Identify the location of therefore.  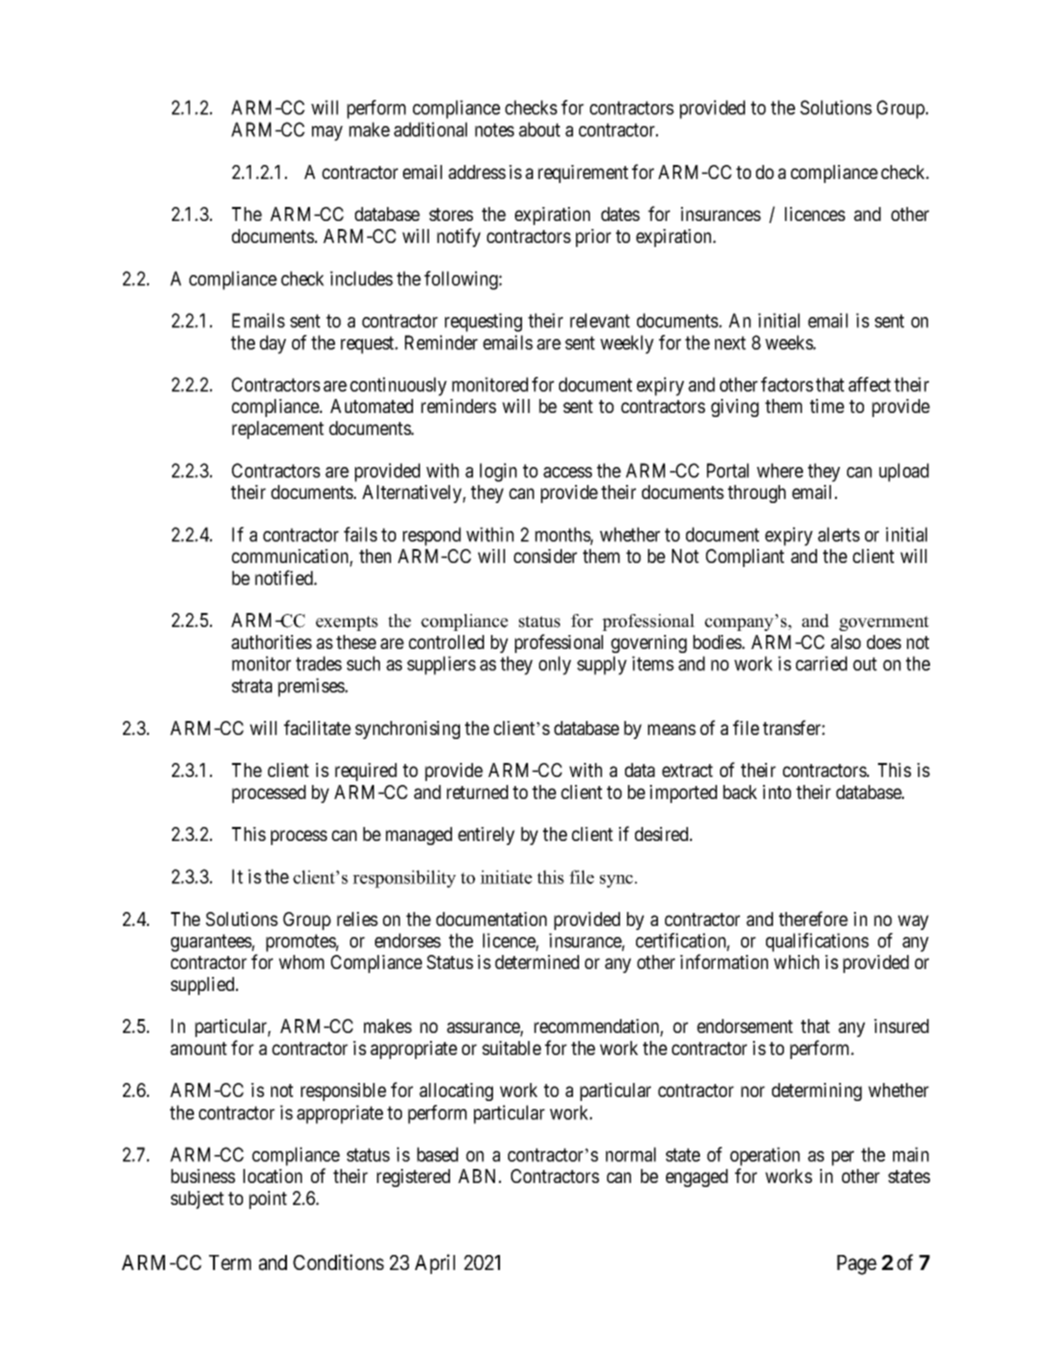
(813, 918).
